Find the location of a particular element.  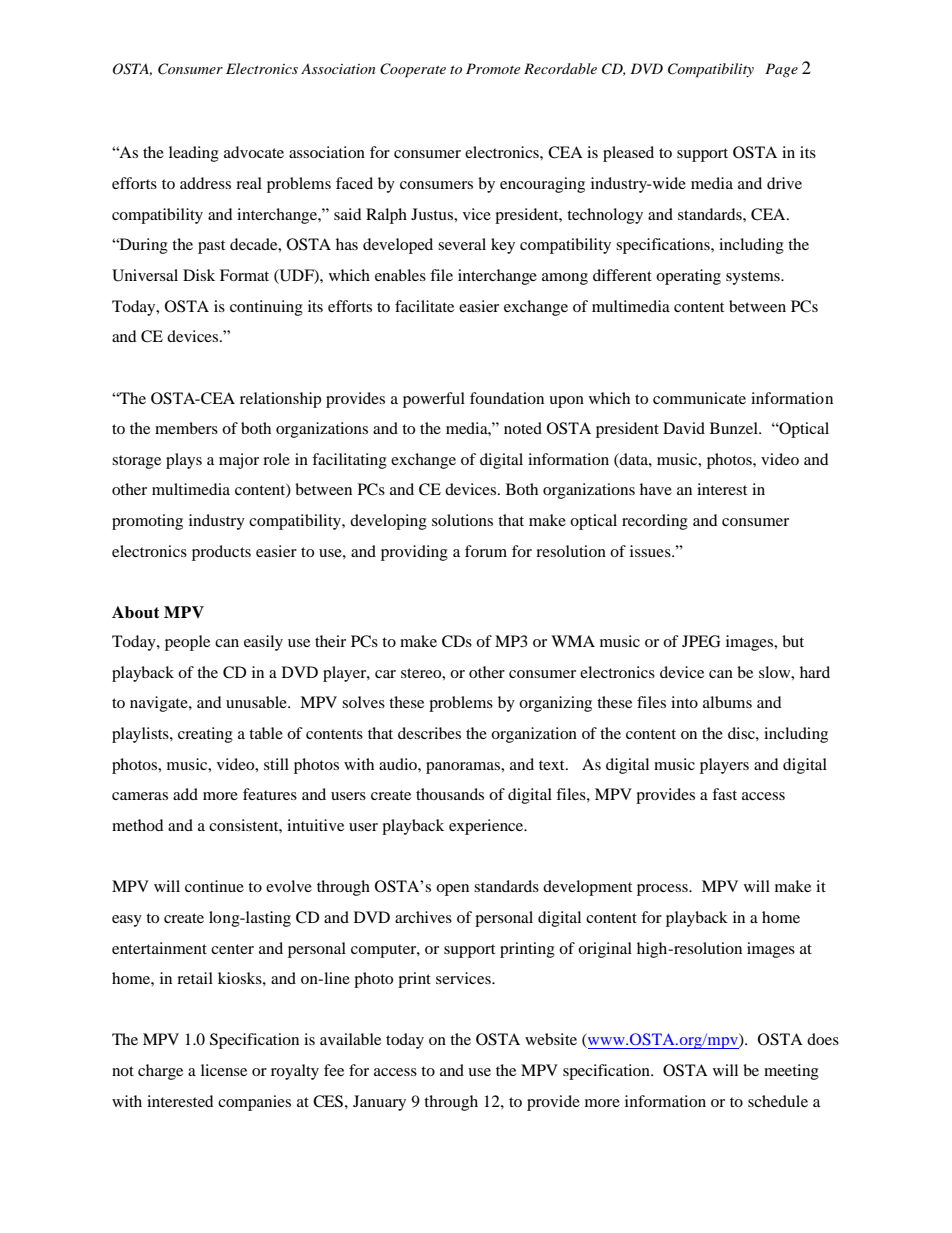

Page is located at coordinates (781, 70).
